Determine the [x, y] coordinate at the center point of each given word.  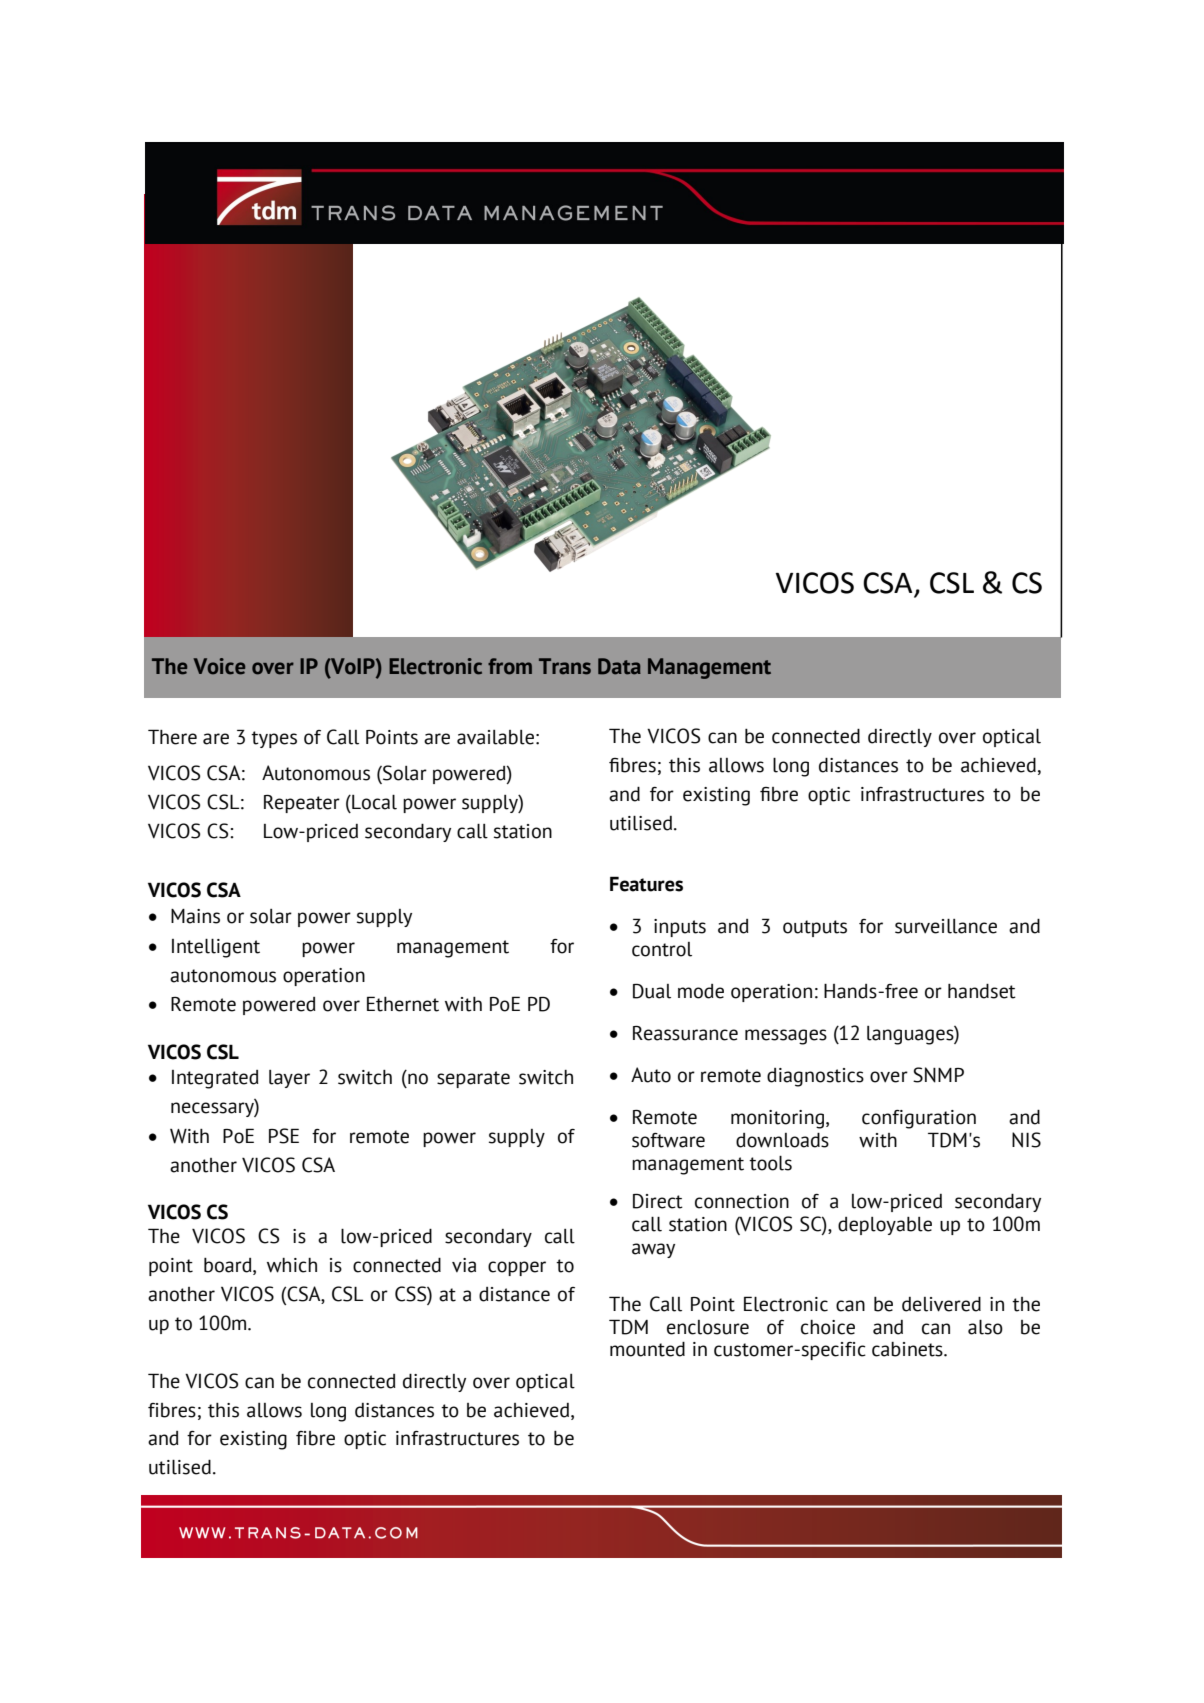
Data [619, 666]
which [292, 1265]
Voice [219, 666]
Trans [565, 666]
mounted [647, 1349]
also [985, 1327]
